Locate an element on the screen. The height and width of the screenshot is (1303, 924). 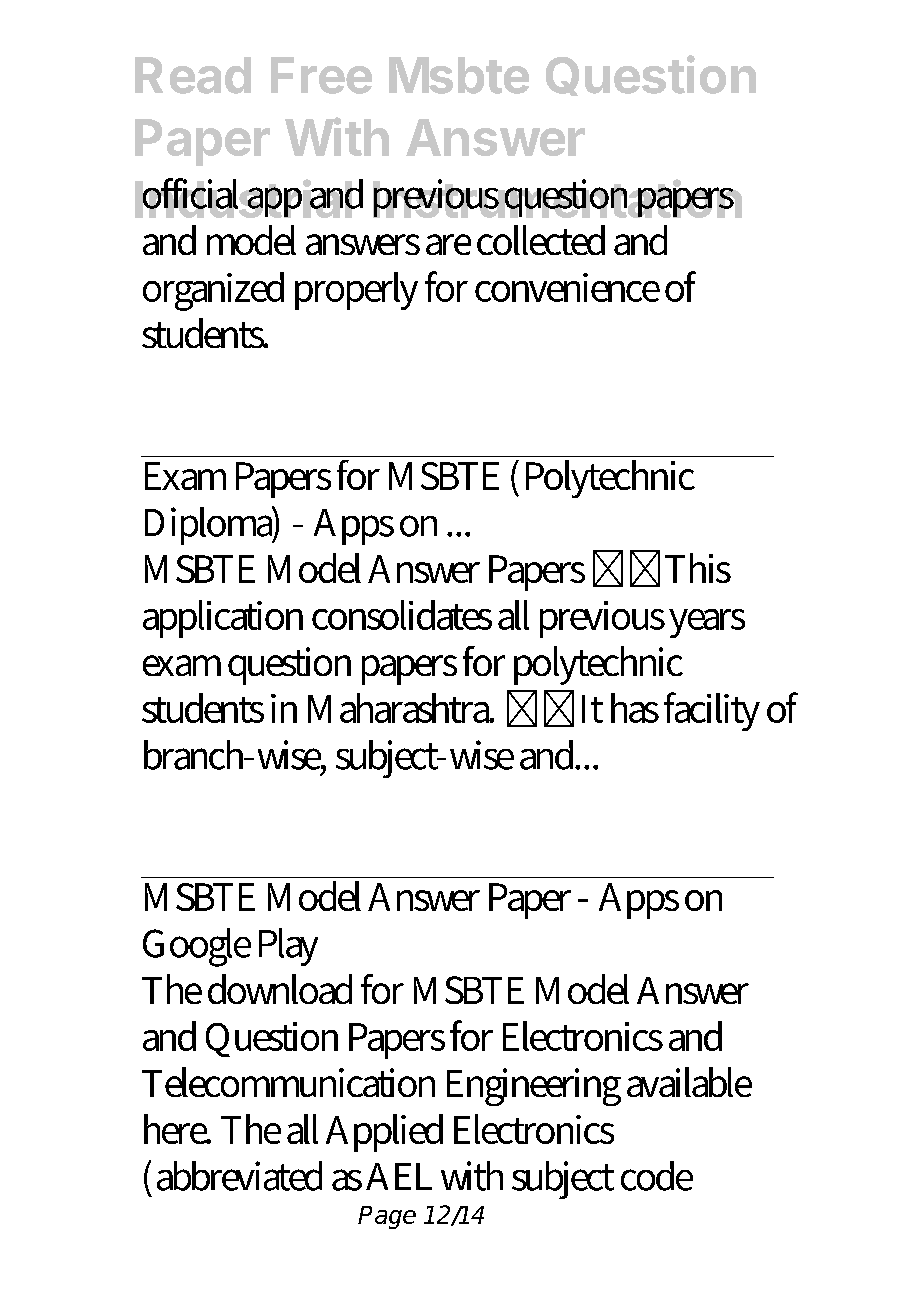
application is located at coordinates (223, 619).
